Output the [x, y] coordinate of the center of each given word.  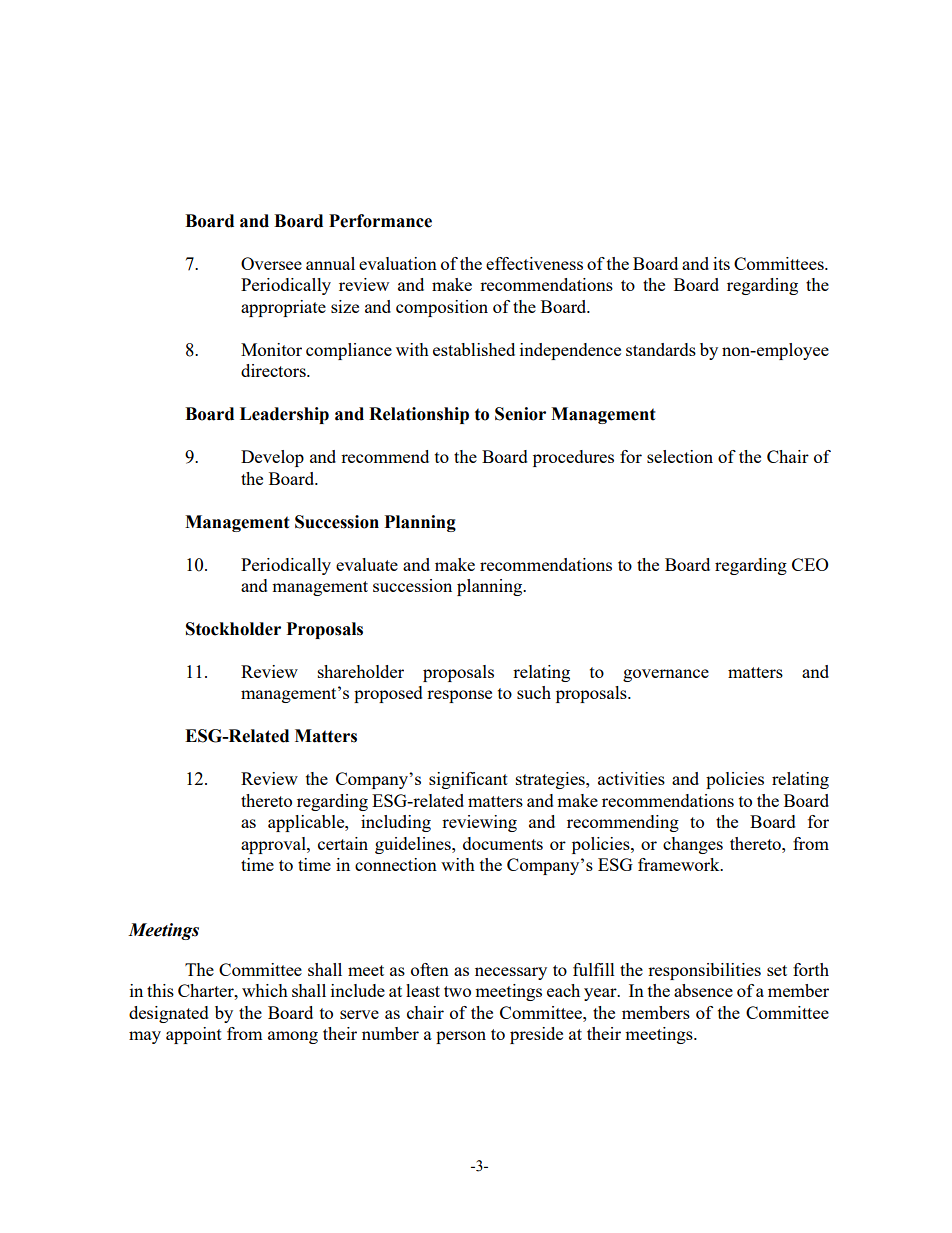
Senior [520, 414]
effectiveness [534, 263]
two [457, 991]
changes [693, 845]
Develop [272, 458]
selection [680, 456]
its [721, 263]
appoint [194, 1035]
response [459, 696]
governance [666, 675]
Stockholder [233, 629]
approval [274, 845]
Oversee [271, 263]
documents [503, 843]
